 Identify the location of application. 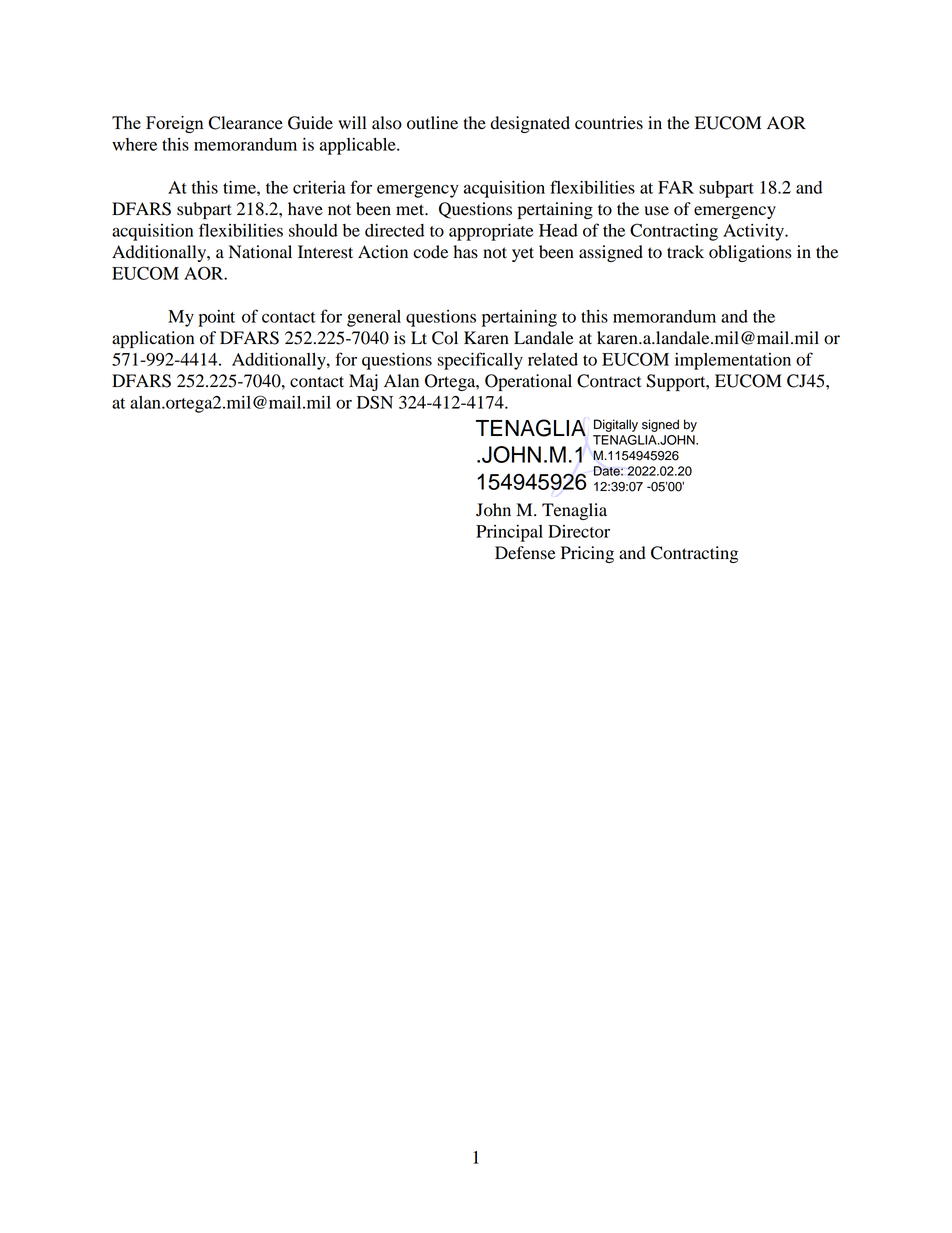
(153, 339).
